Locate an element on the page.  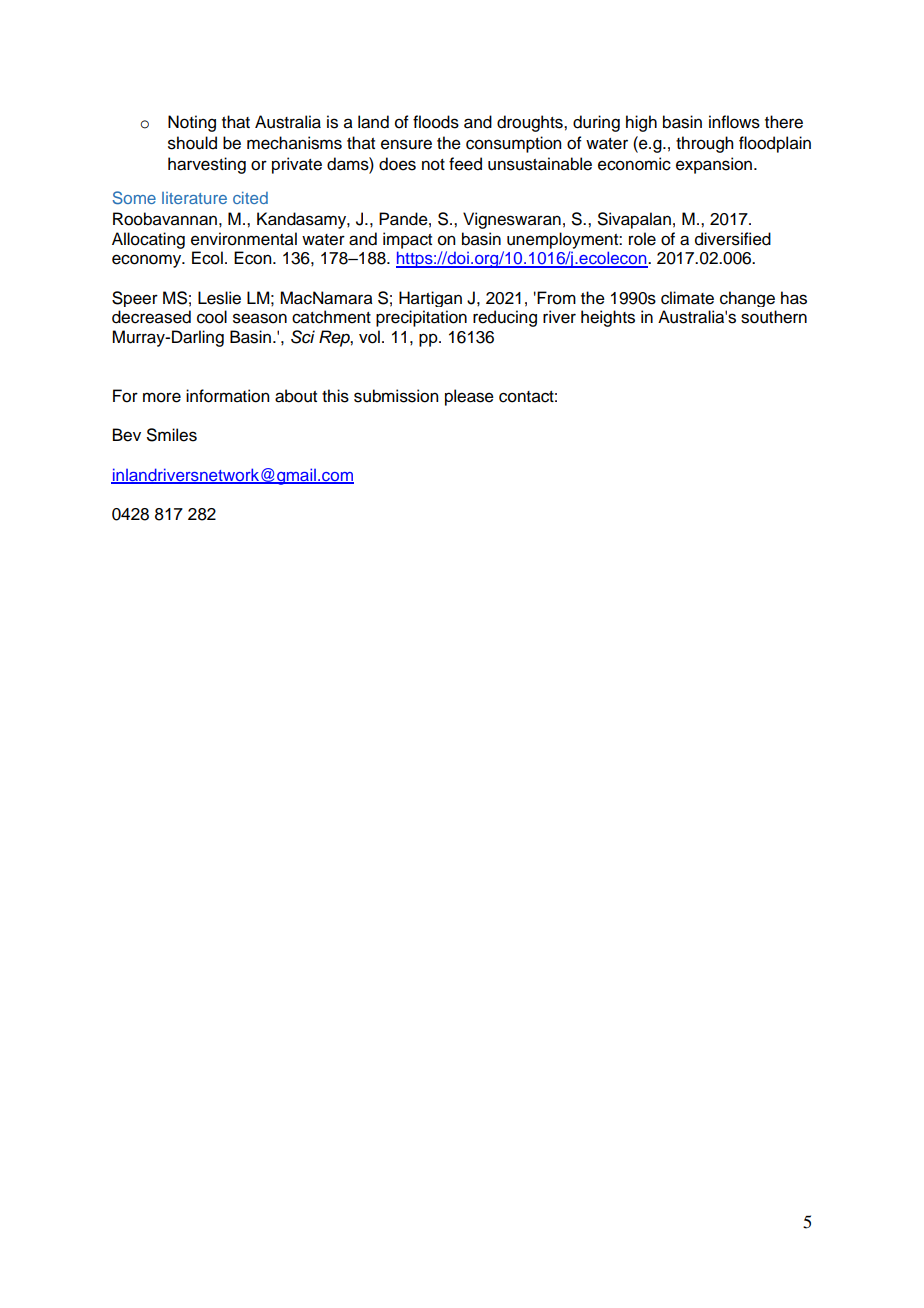
From is located at coordinates (556, 298).
